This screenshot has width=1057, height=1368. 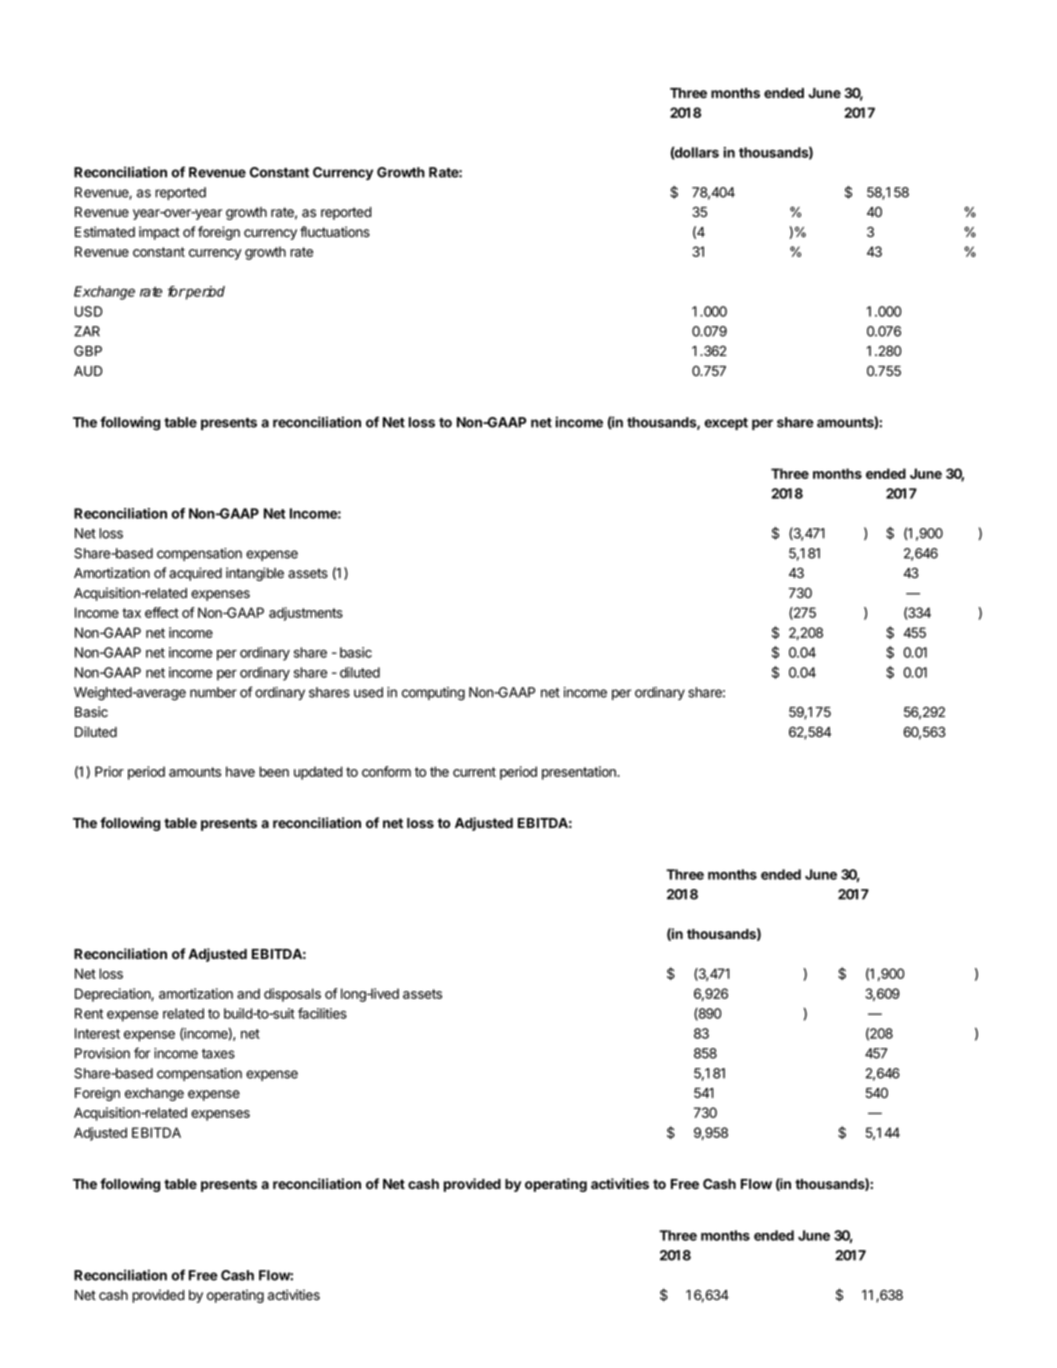 What do you see at coordinates (97, 1033) in the screenshot?
I see `Interest` at bounding box center [97, 1033].
